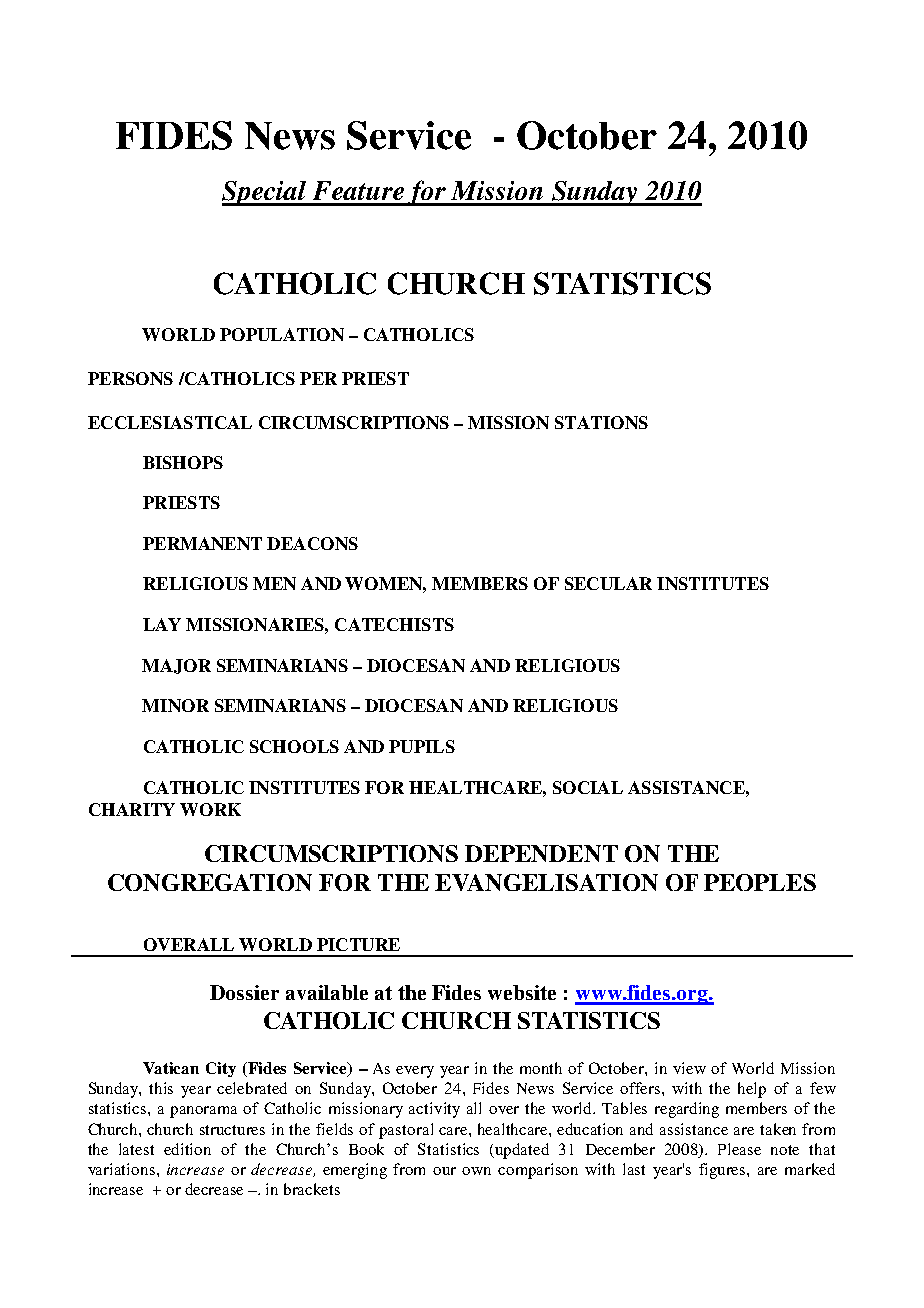 The height and width of the screenshot is (1308, 924). I want to click on SECULAR, so click(608, 583).
